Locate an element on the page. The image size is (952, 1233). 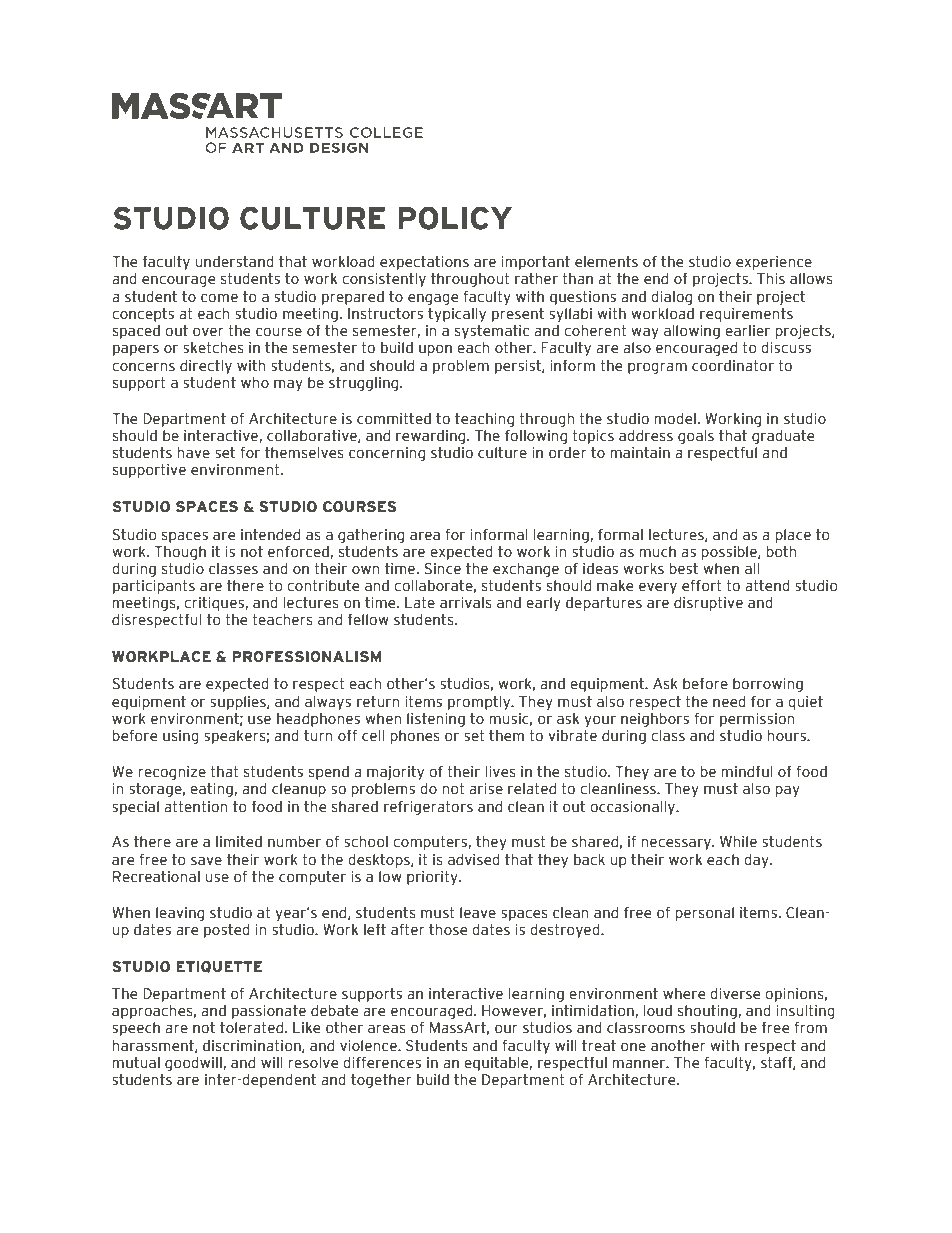
experience is located at coordinates (774, 263).
